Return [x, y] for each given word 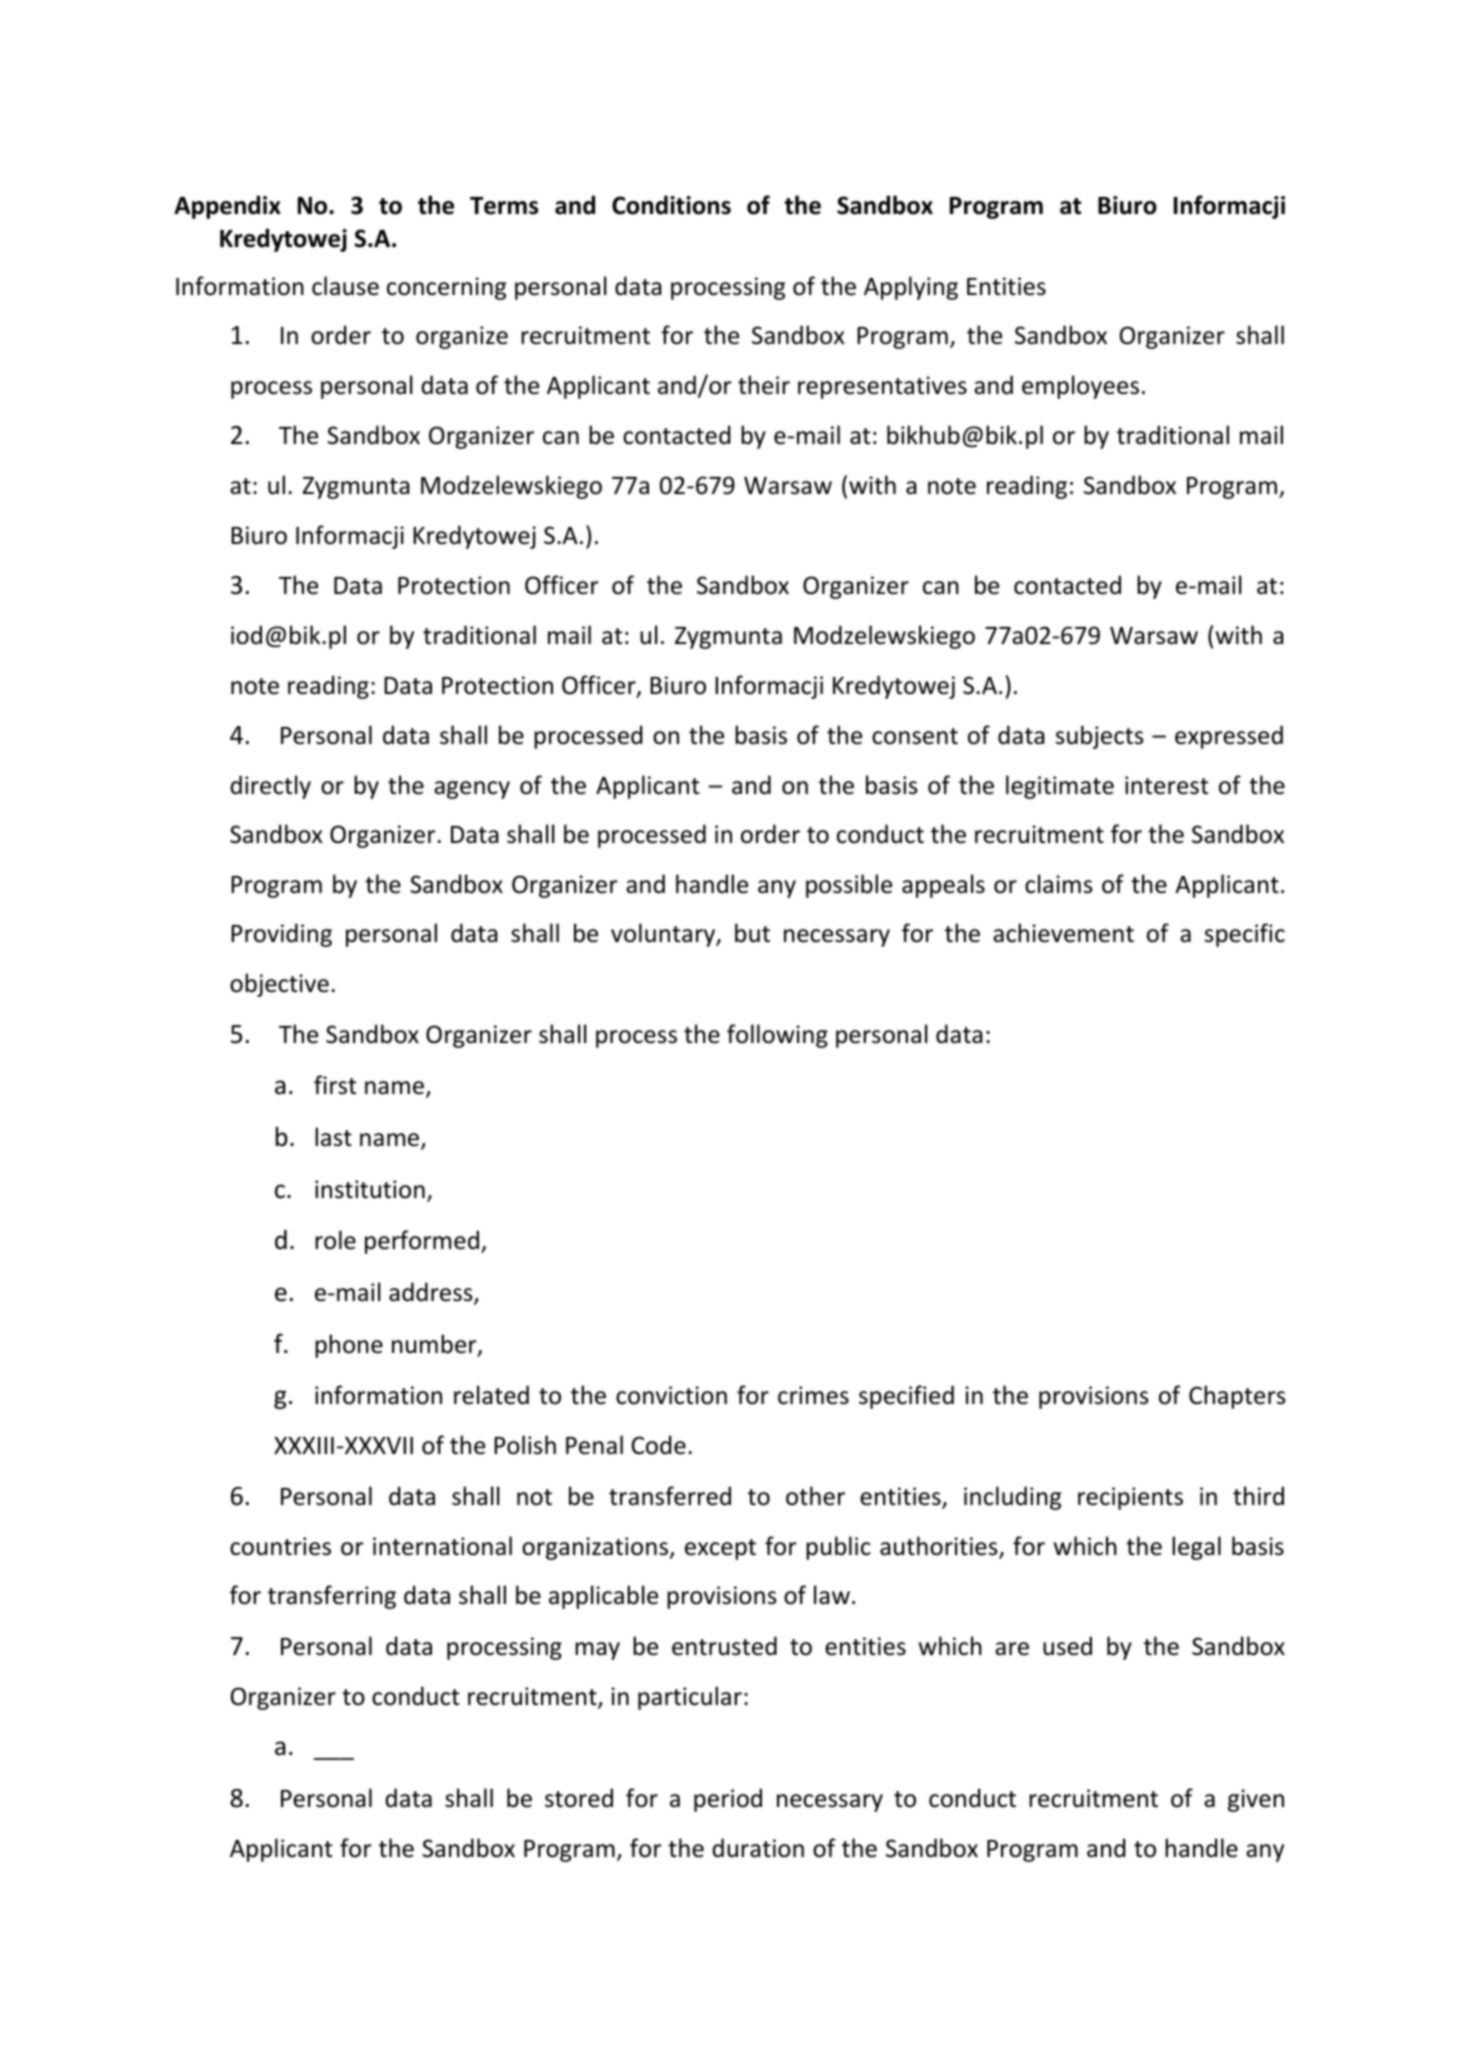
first [335, 1085]
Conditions [671, 205]
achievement [1063, 933]
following [777, 1036]
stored [579, 1798]
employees [1080, 387]
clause [345, 286]
